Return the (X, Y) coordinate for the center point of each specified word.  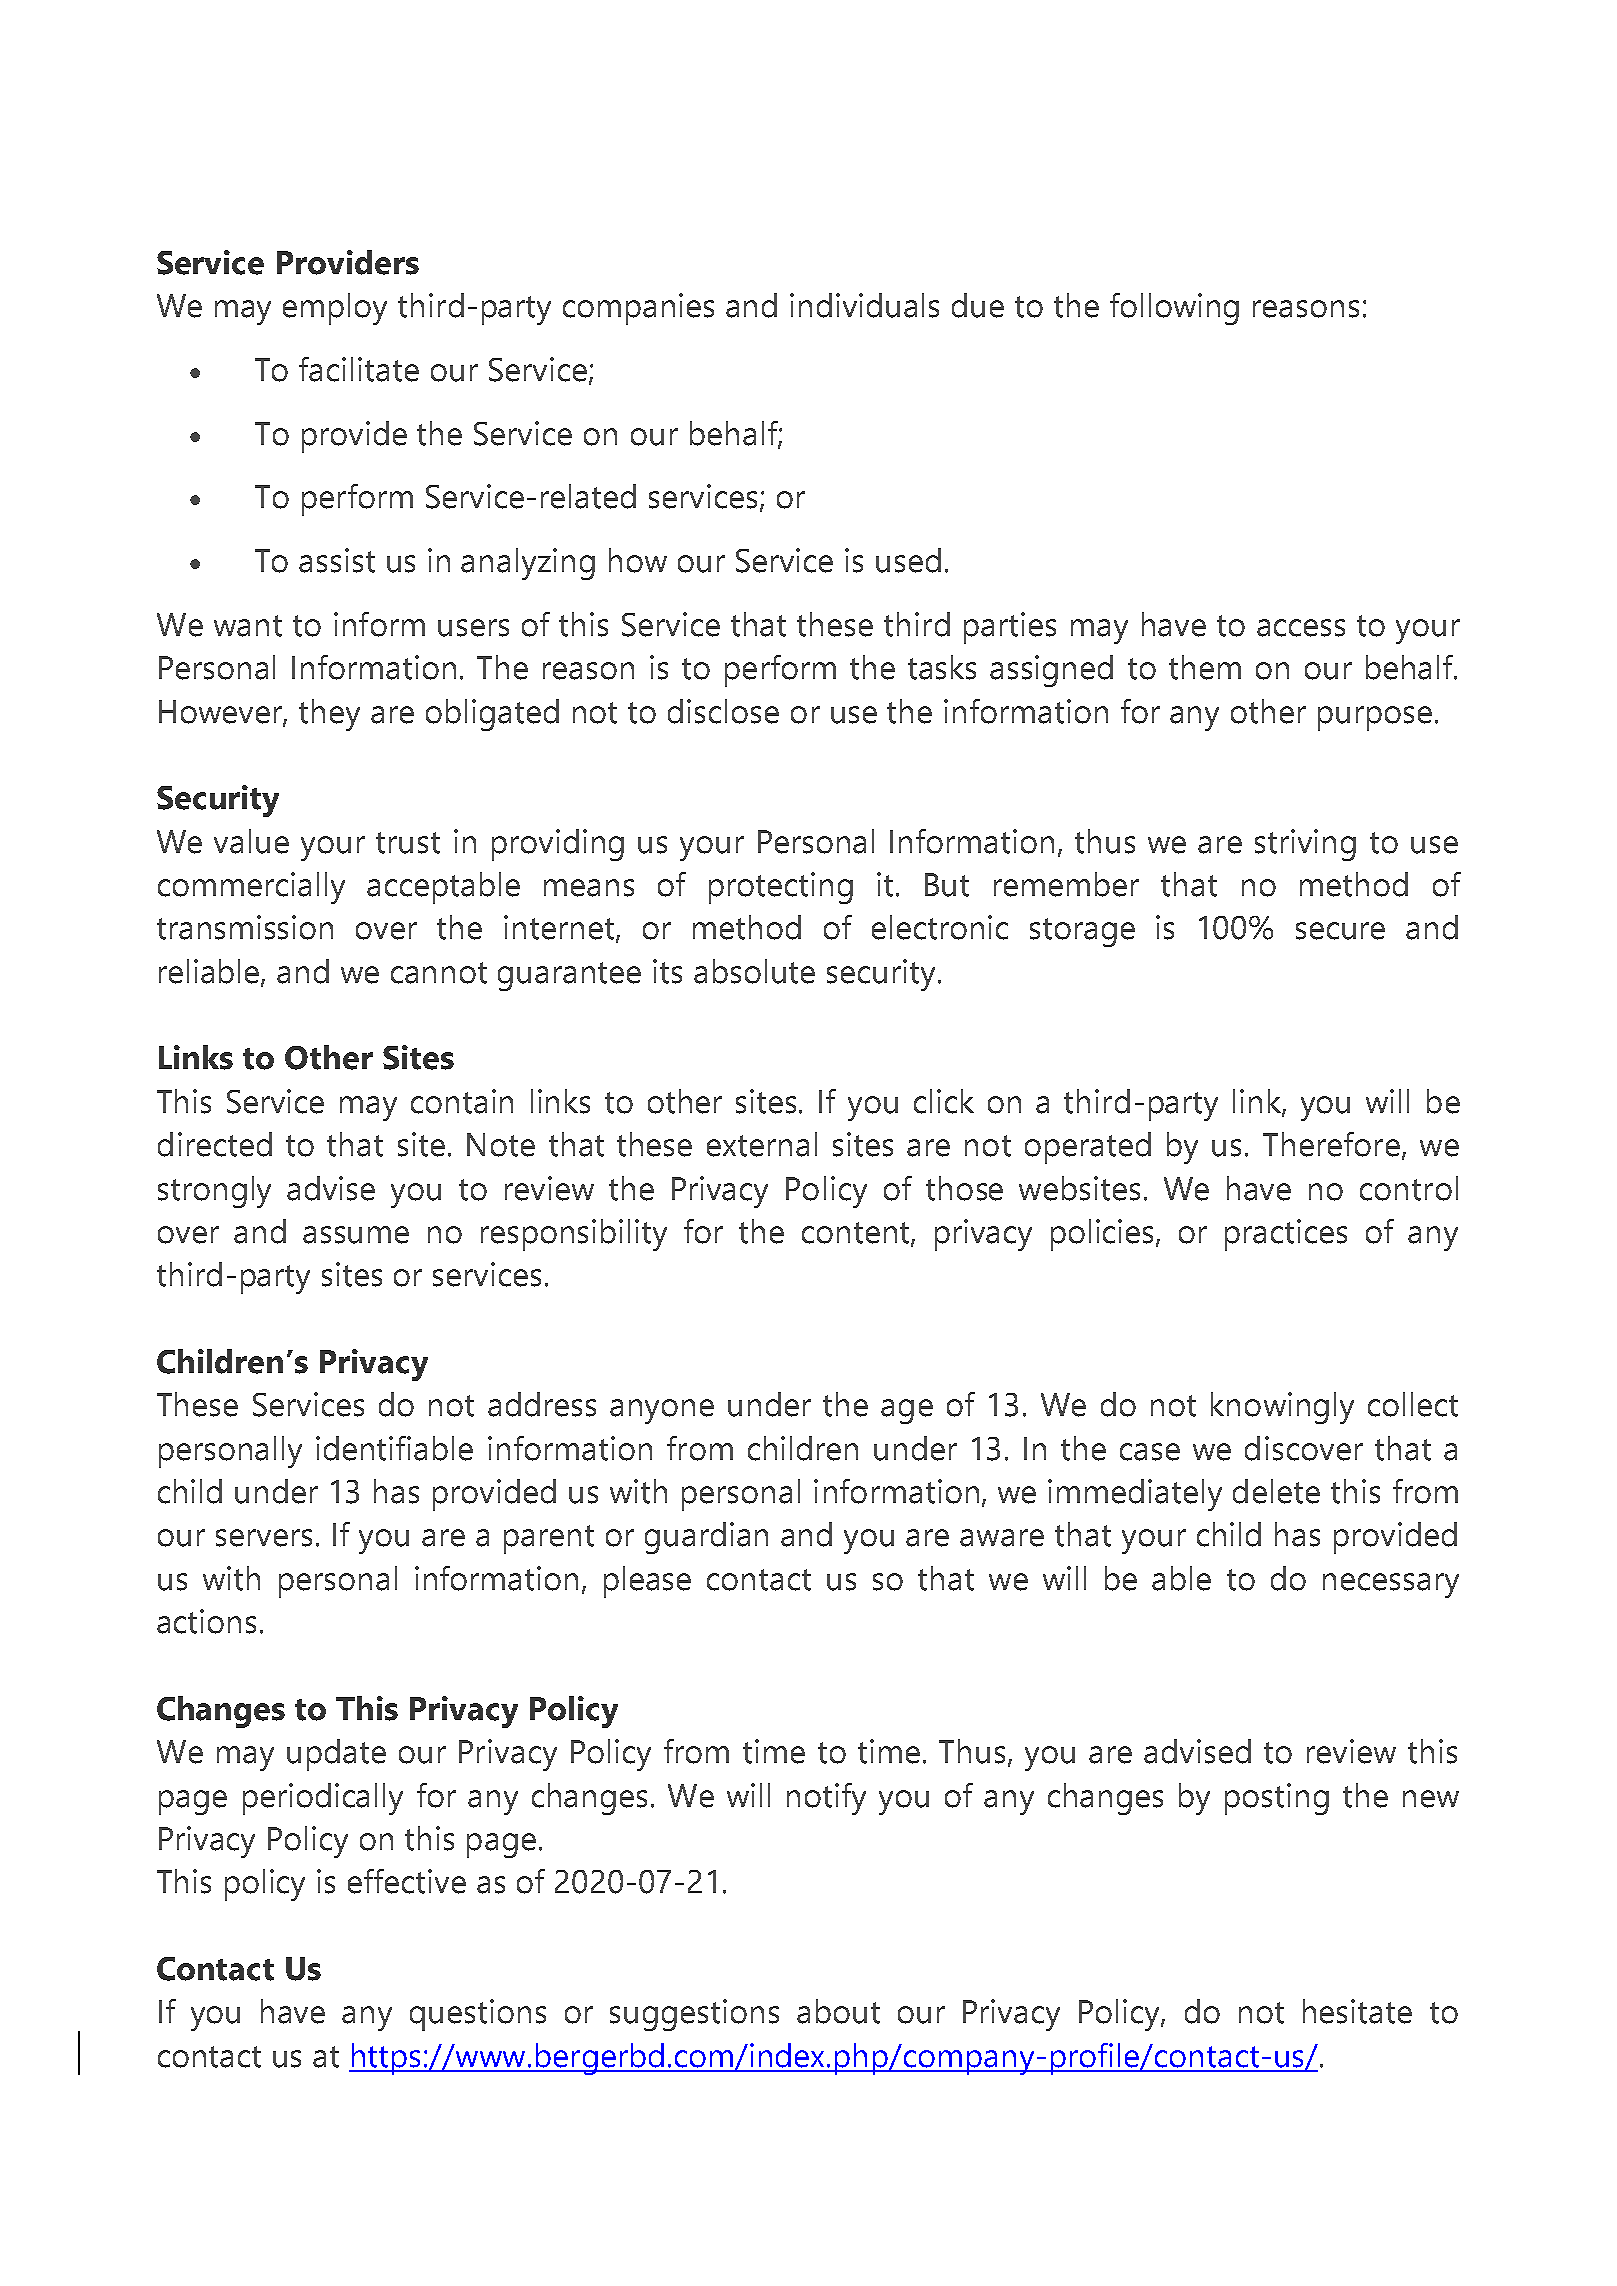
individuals (864, 305)
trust (408, 843)
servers (264, 1538)
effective (407, 1881)
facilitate (359, 369)
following (1174, 309)
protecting (781, 888)
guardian (706, 1538)
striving (1305, 845)
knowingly (1282, 1408)
